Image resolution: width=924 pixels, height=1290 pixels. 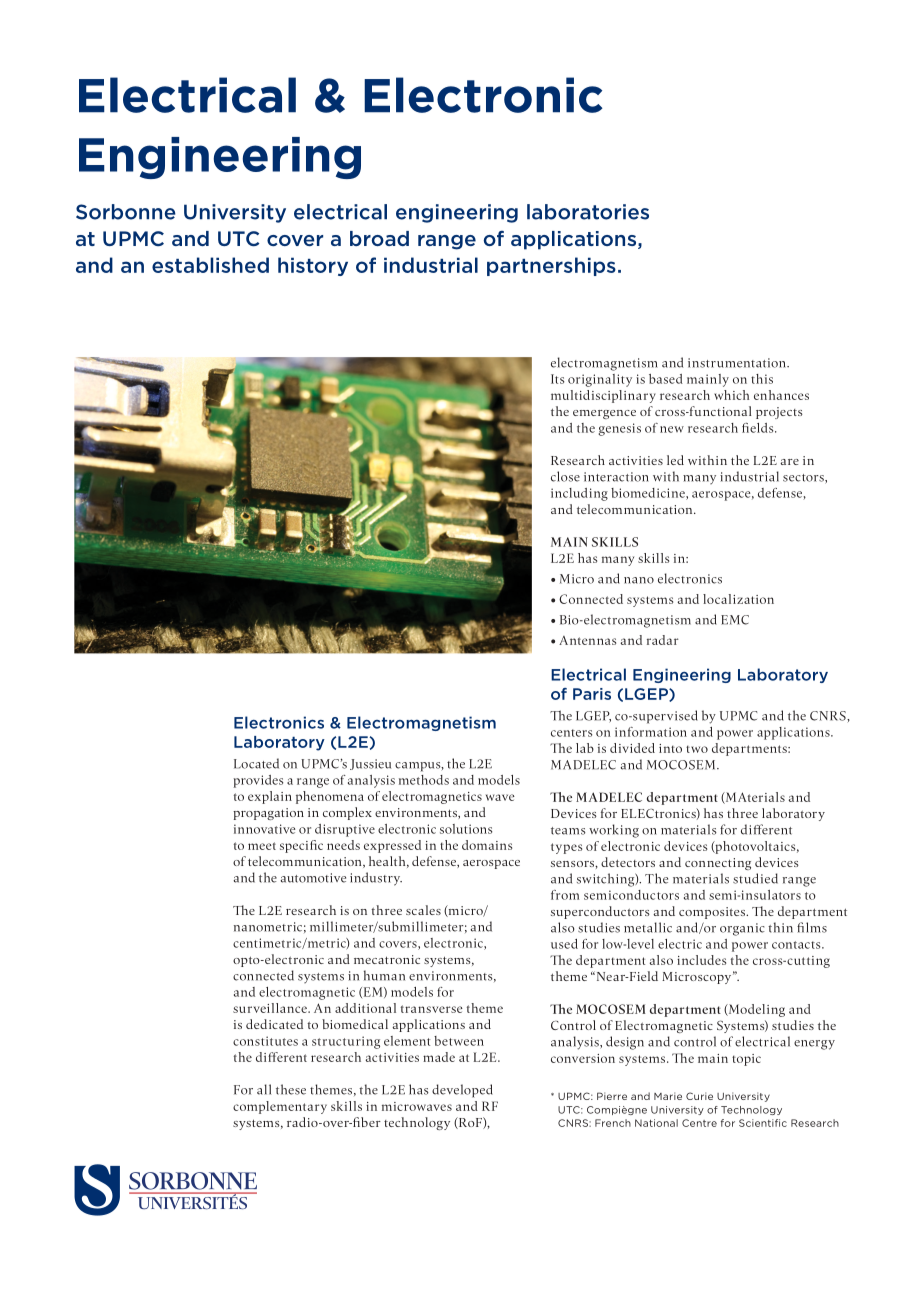 I want to click on studied, so click(x=755, y=878).
